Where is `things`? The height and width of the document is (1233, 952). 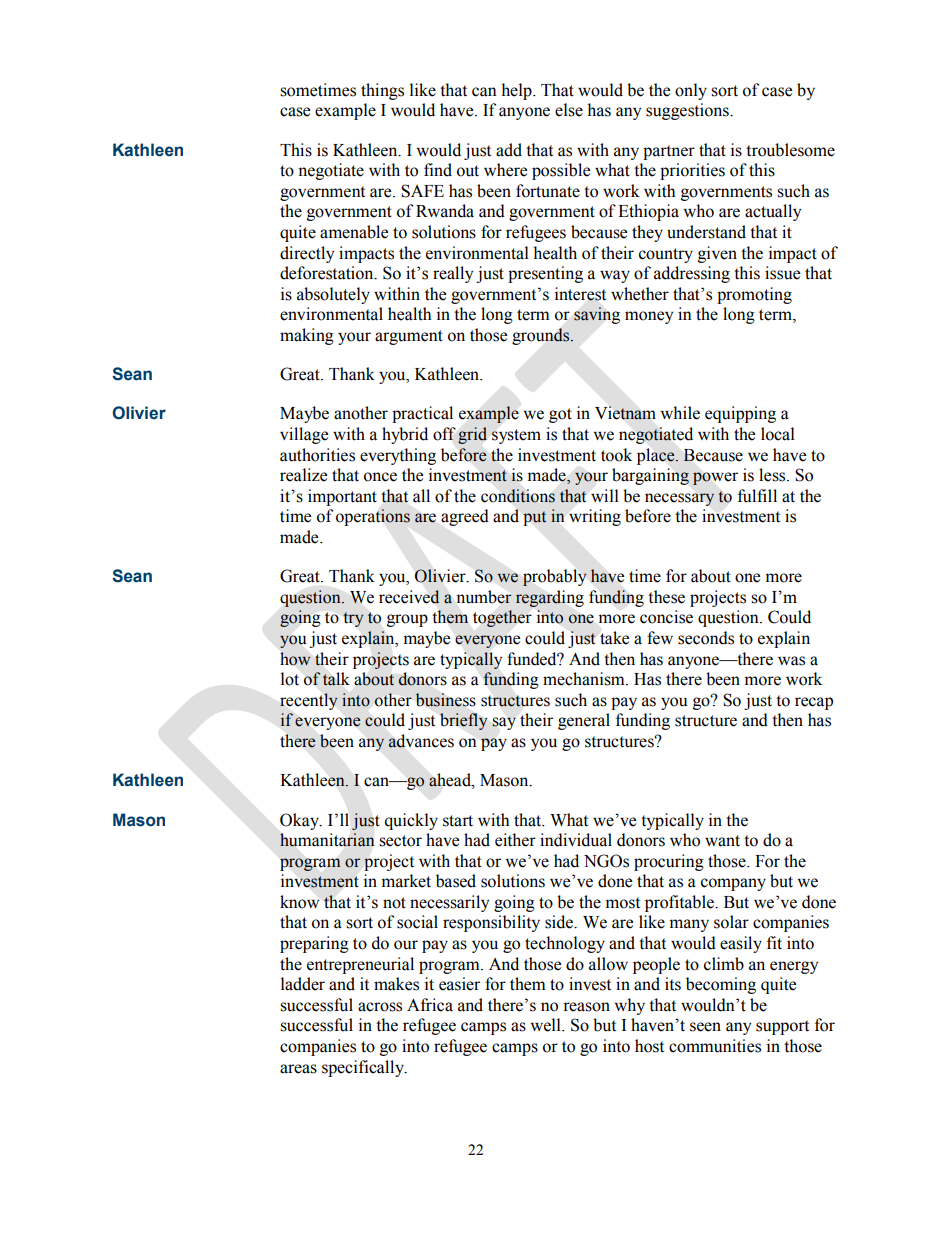
things is located at coordinates (382, 91).
